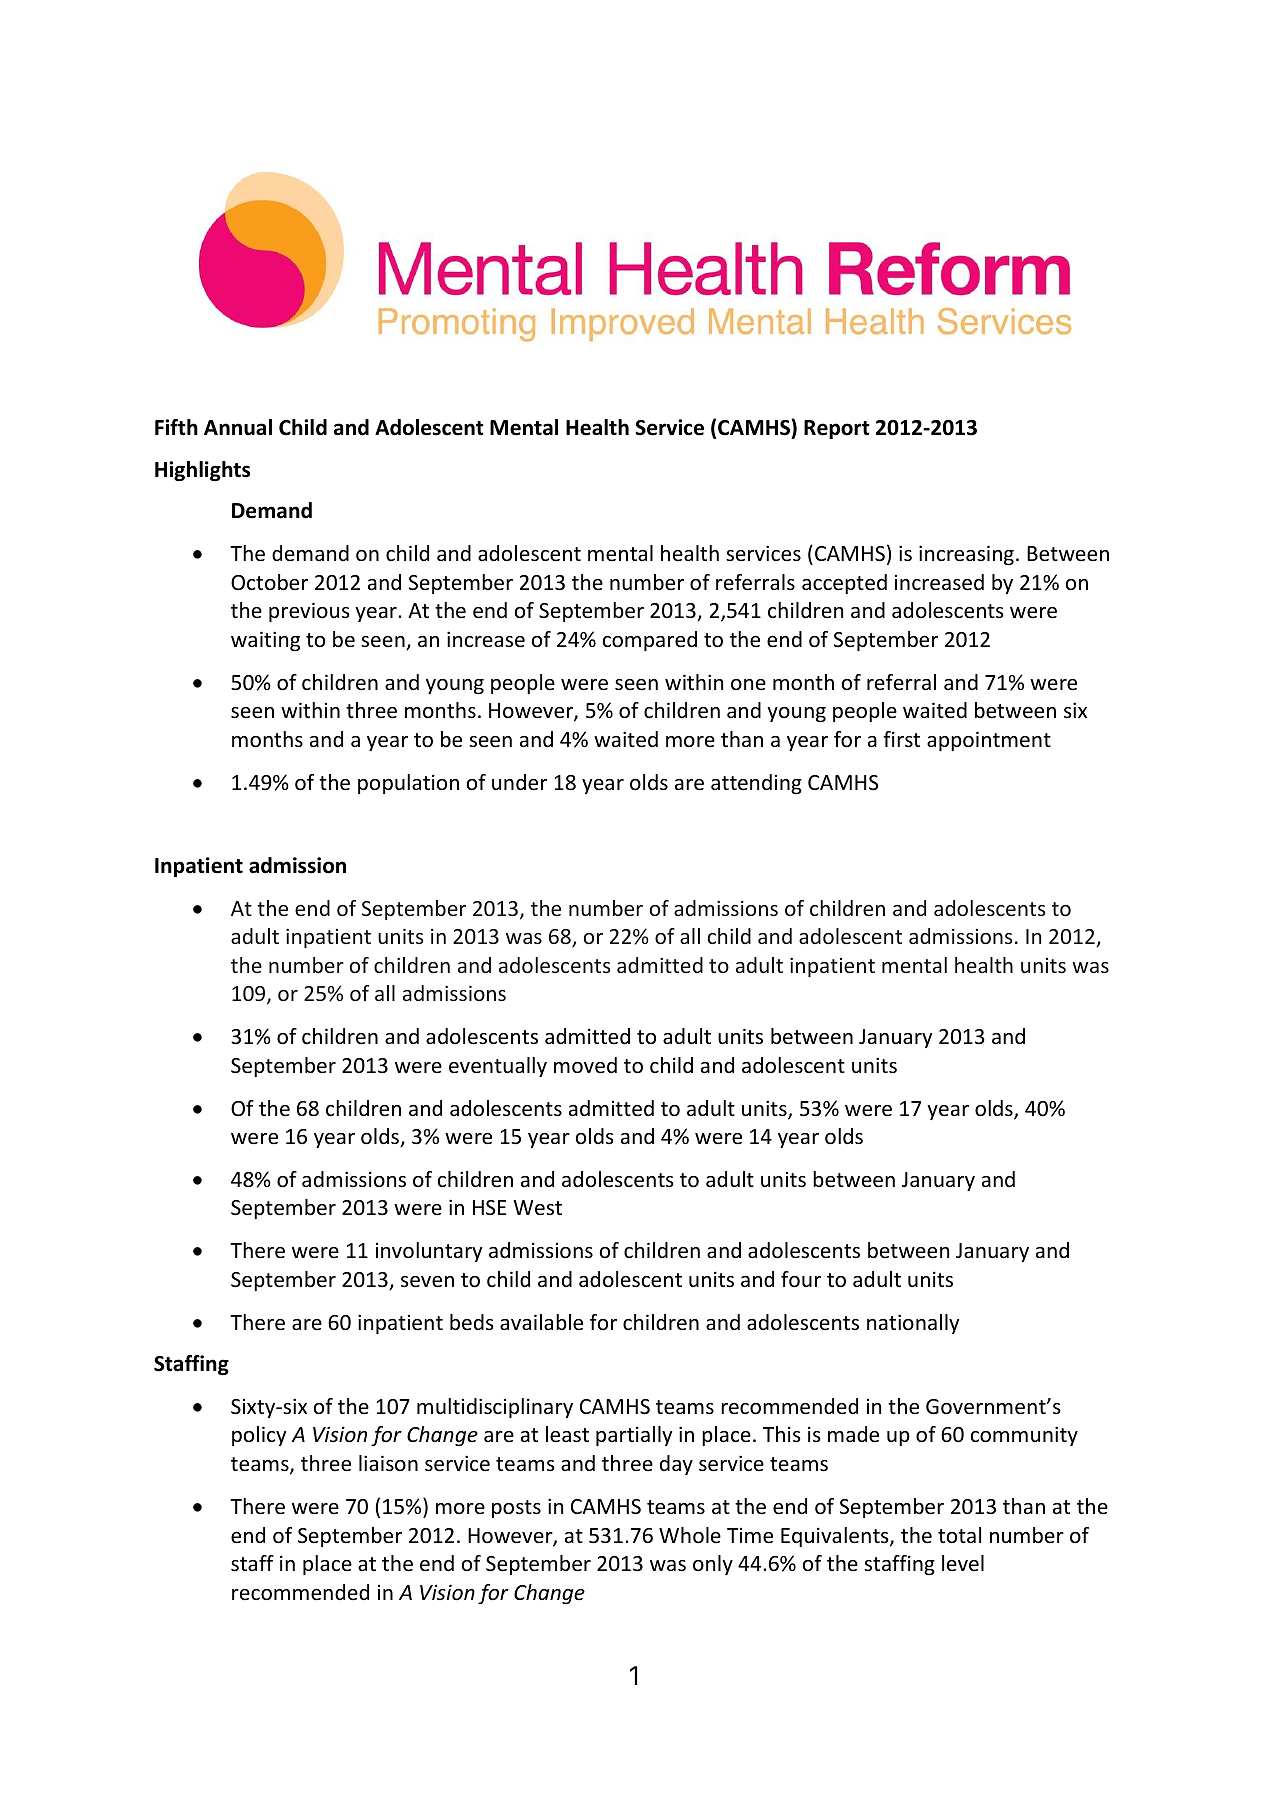 This page has width=1271, height=1797. Describe the element at coordinates (238, 427) in the page. I see `Annual` at that location.
